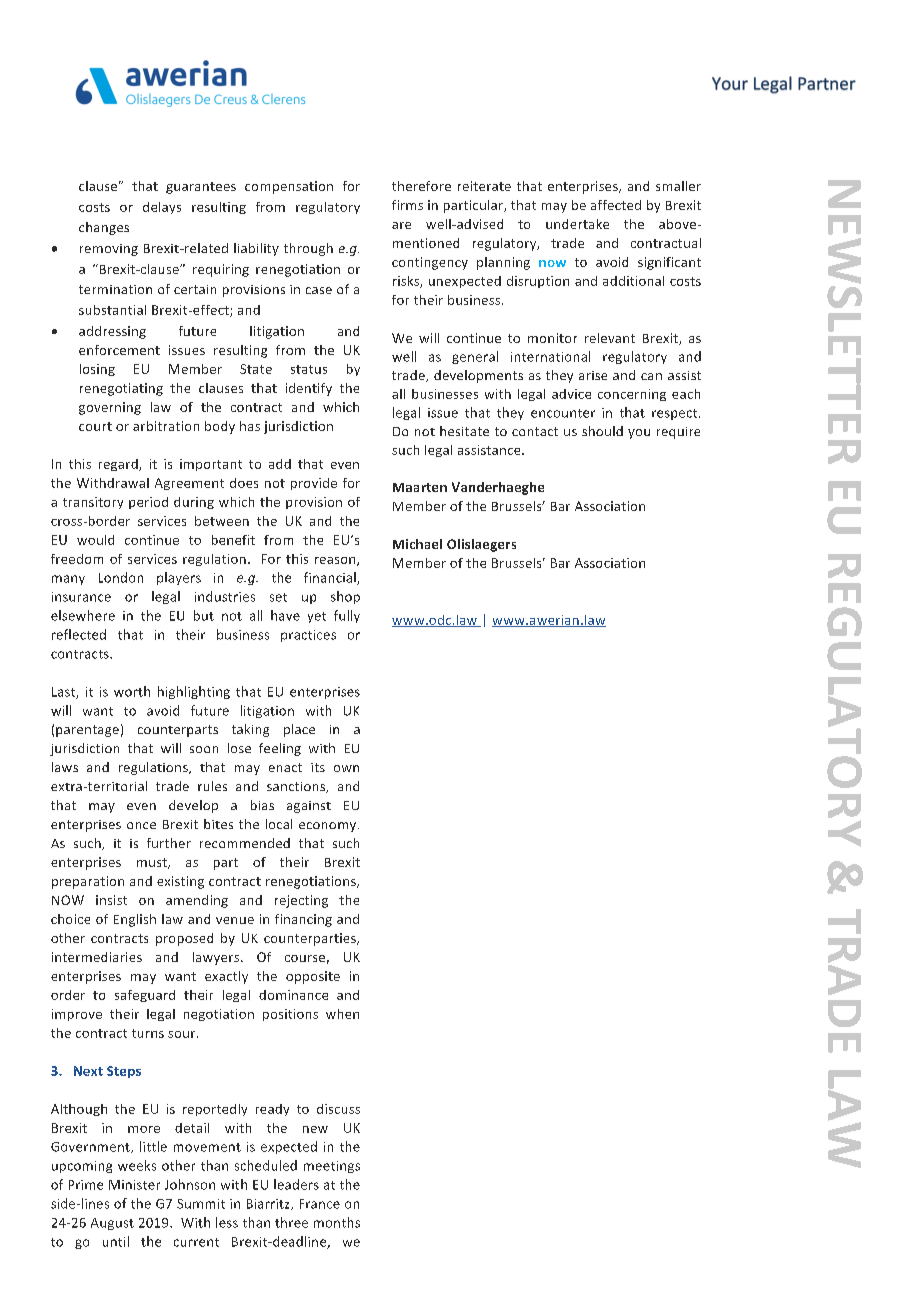 The height and width of the page is (1308, 924). I want to click on affected, so click(616, 205).
